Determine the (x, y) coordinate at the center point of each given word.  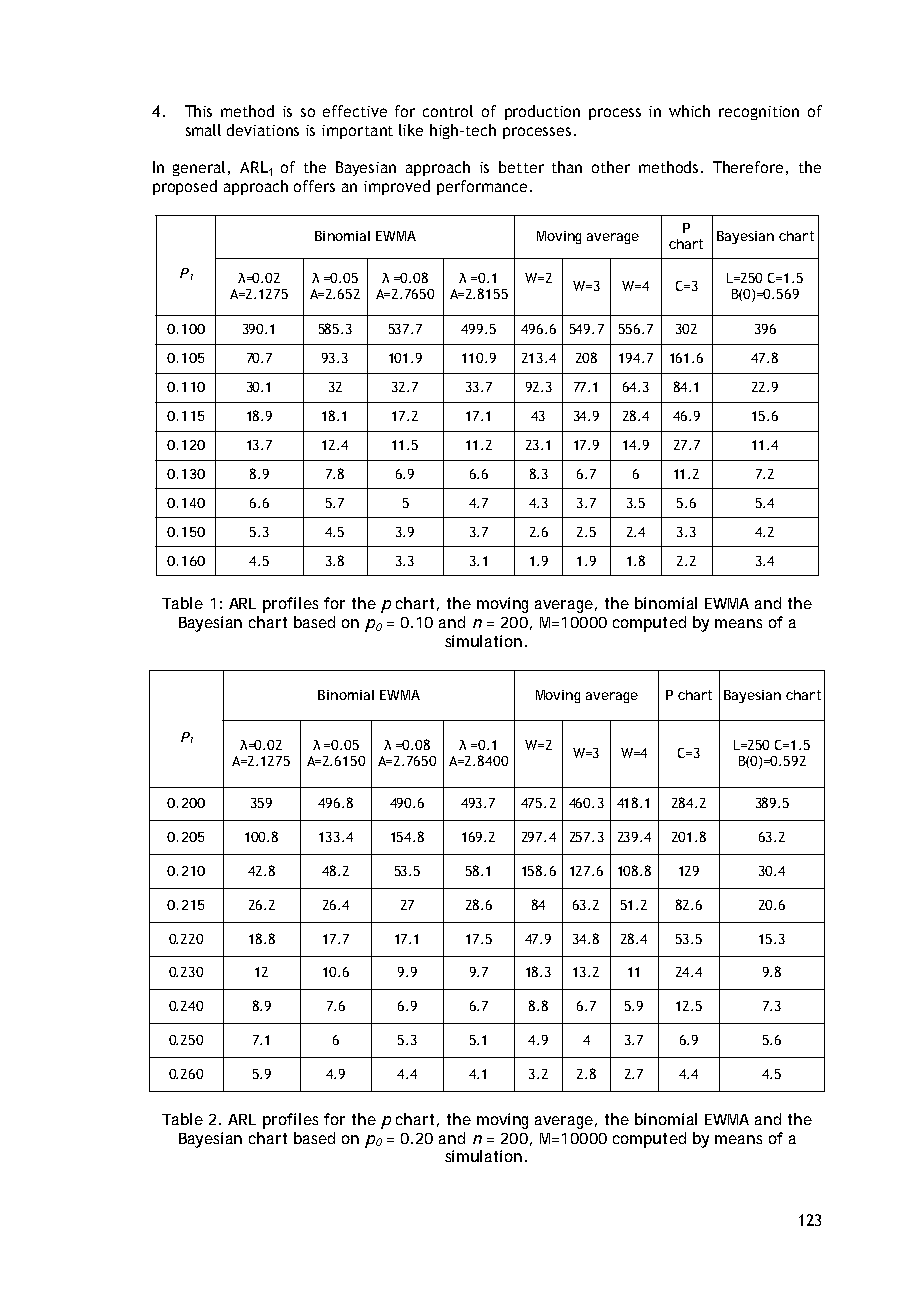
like (411, 130)
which (689, 111)
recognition (759, 113)
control (448, 111)
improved (397, 187)
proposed (185, 187)
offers (314, 186)
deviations (263, 130)
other (611, 167)
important (357, 132)
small (203, 130)
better (521, 167)
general (201, 168)
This (198, 111)
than (567, 167)
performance (482, 187)
